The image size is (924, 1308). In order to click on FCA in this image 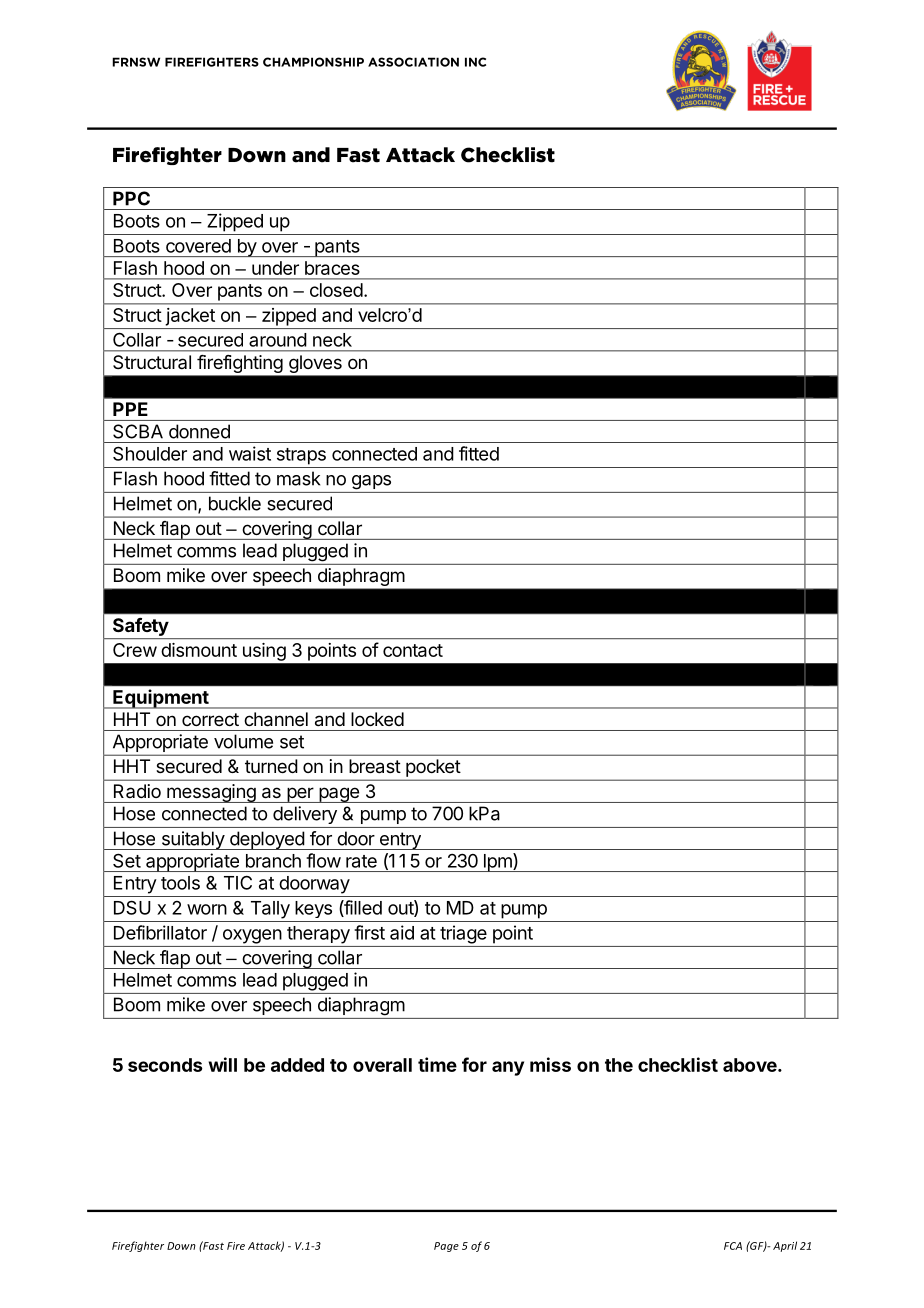, I will do `click(733, 1246)`.
